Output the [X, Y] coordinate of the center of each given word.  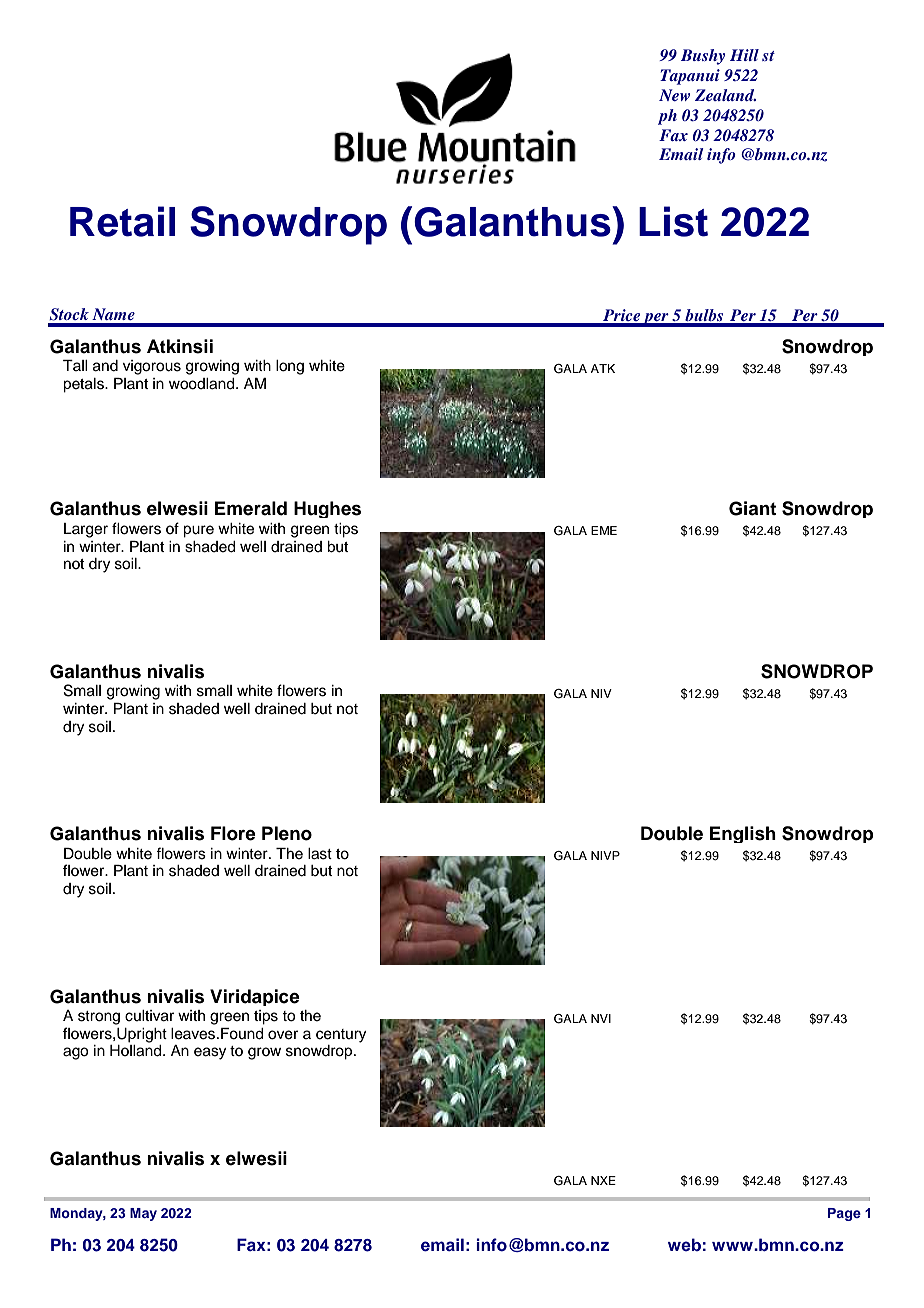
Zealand [725, 95]
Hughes [327, 509]
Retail [122, 221]
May [143, 1214]
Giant [752, 508]
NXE [603, 1180]
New [675, 95]
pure [198, 531]
